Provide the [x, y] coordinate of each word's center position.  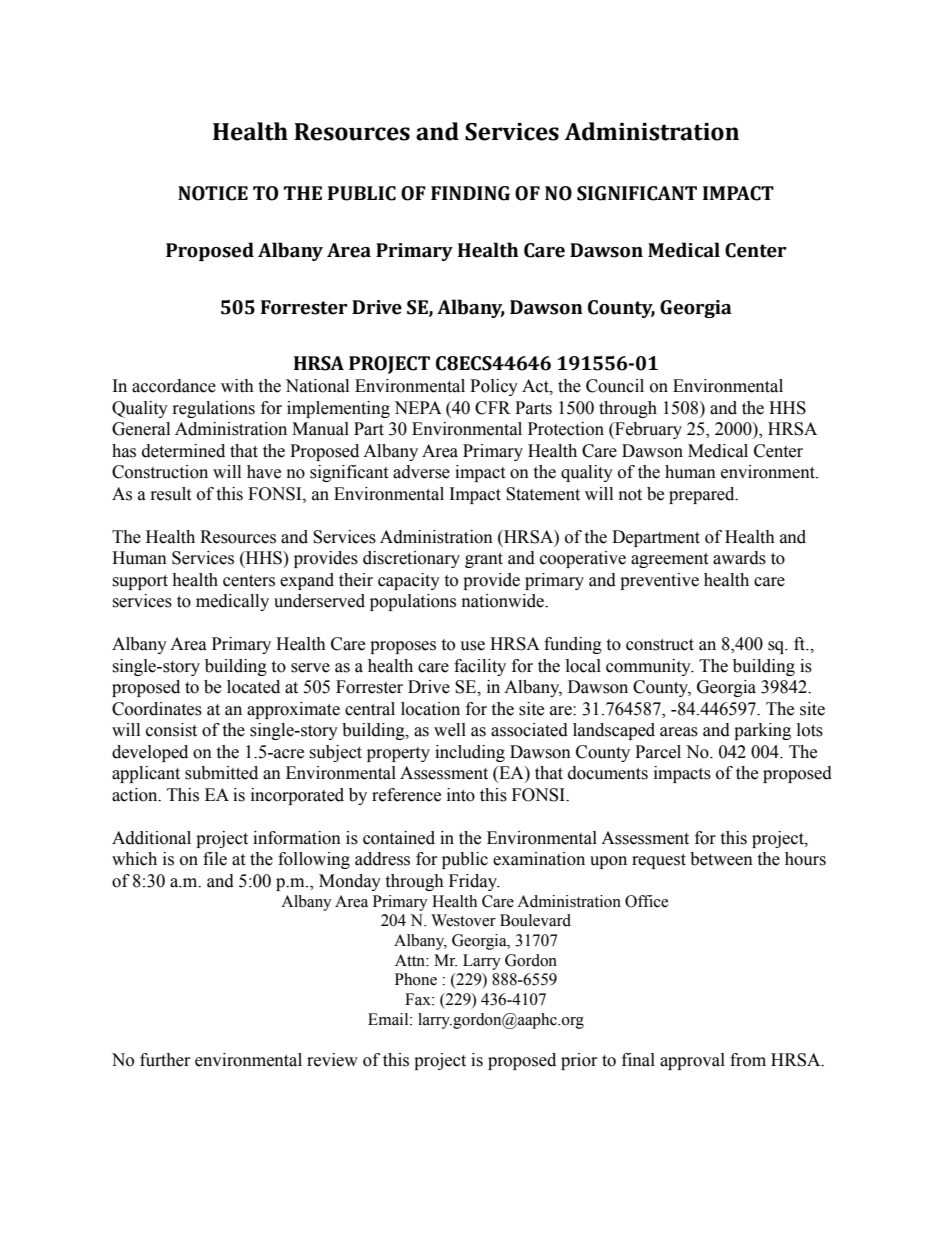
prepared [703, 495]
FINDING [470, 193]
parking [762, 731]
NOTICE [213, 193]
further [165, 1060]
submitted [221, 773]
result [171, 494]
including [470, 753]
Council [615, 386]
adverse [421, 472]
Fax [419, 999]
